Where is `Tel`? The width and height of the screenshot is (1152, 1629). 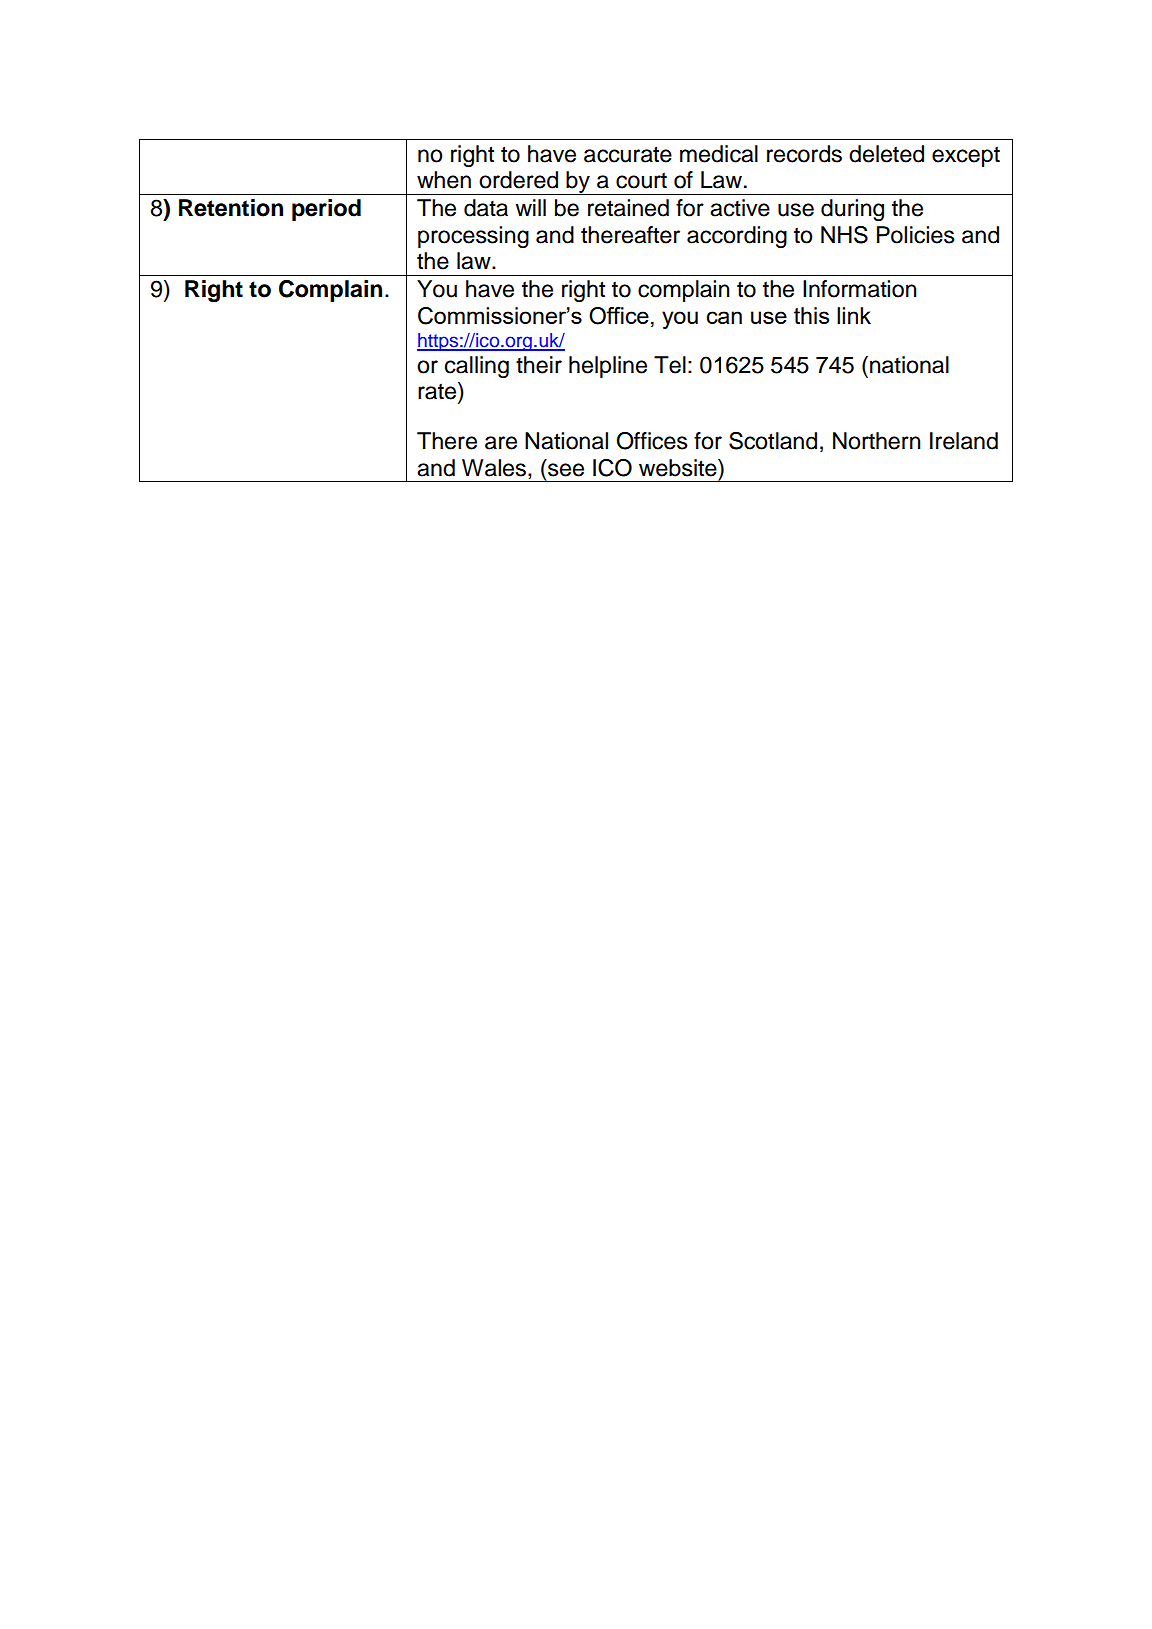 Tel is located at coordinates (670, 365).
